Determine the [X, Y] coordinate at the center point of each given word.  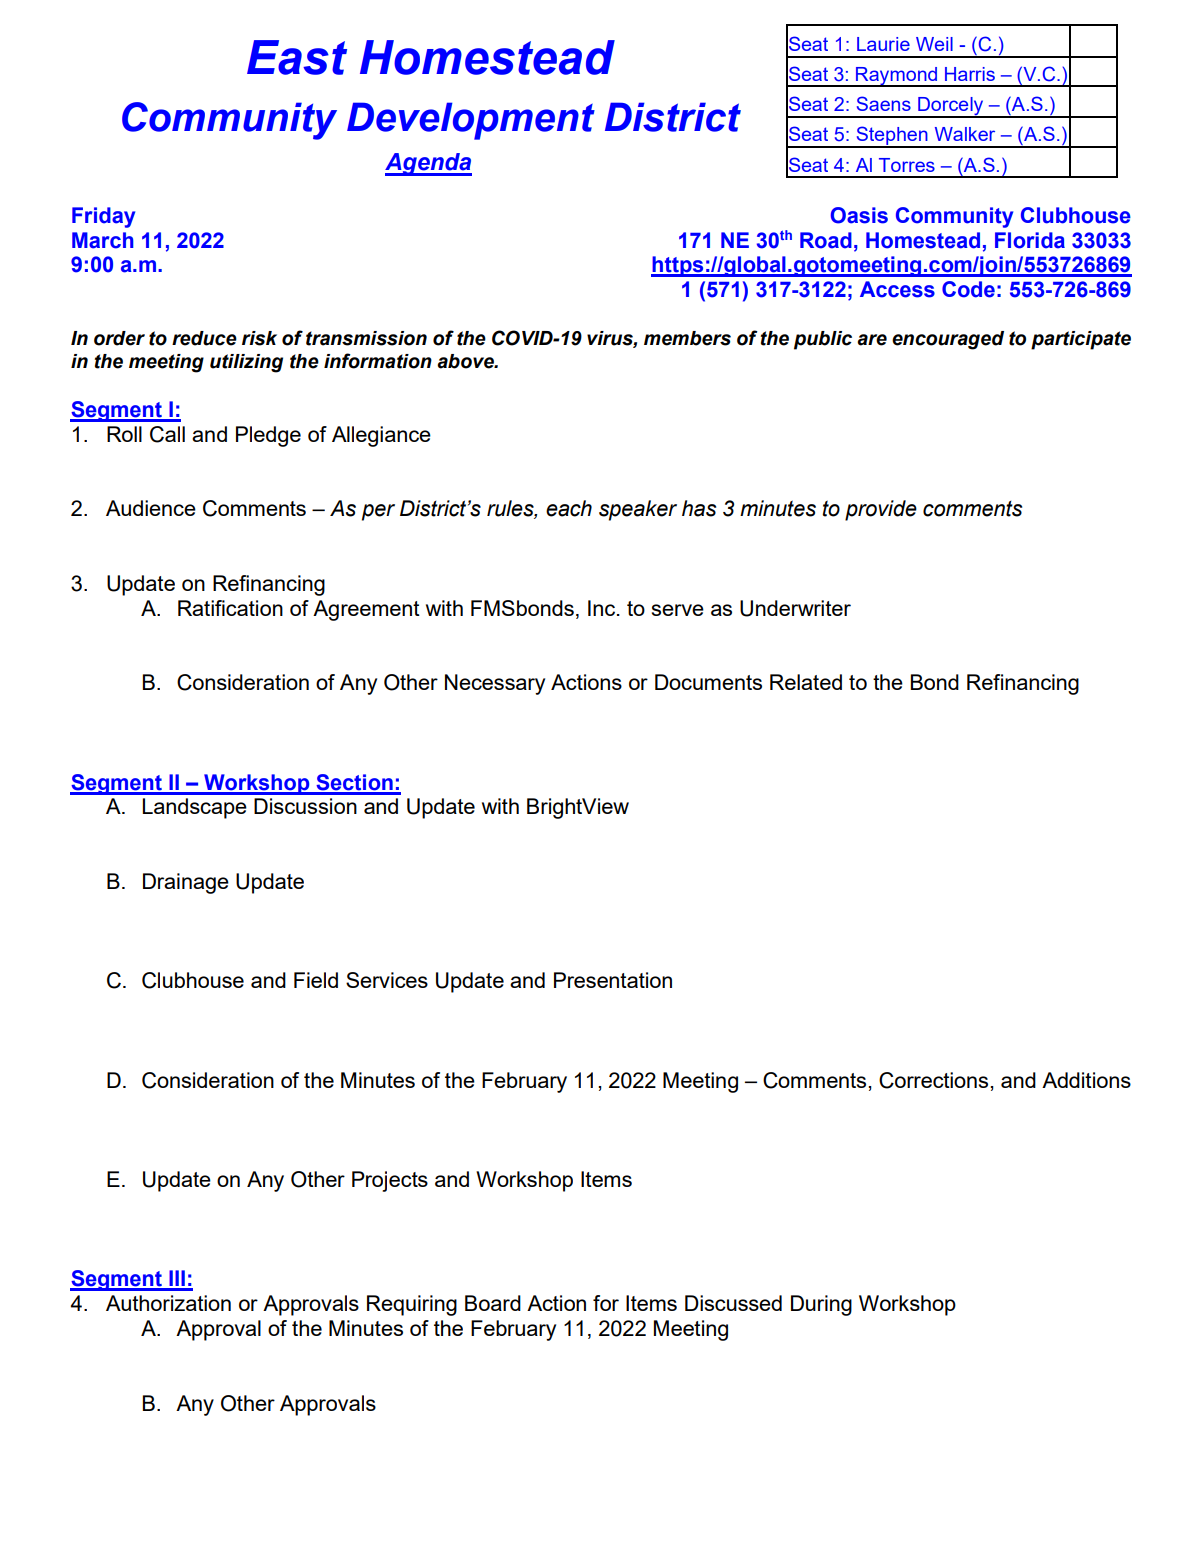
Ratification [230, 608]
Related [806, 682]
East [297, 57]
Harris [970, 74]
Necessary [495, 684]
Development [471, 121]
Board [493, 1303]
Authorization [168, 1303]
